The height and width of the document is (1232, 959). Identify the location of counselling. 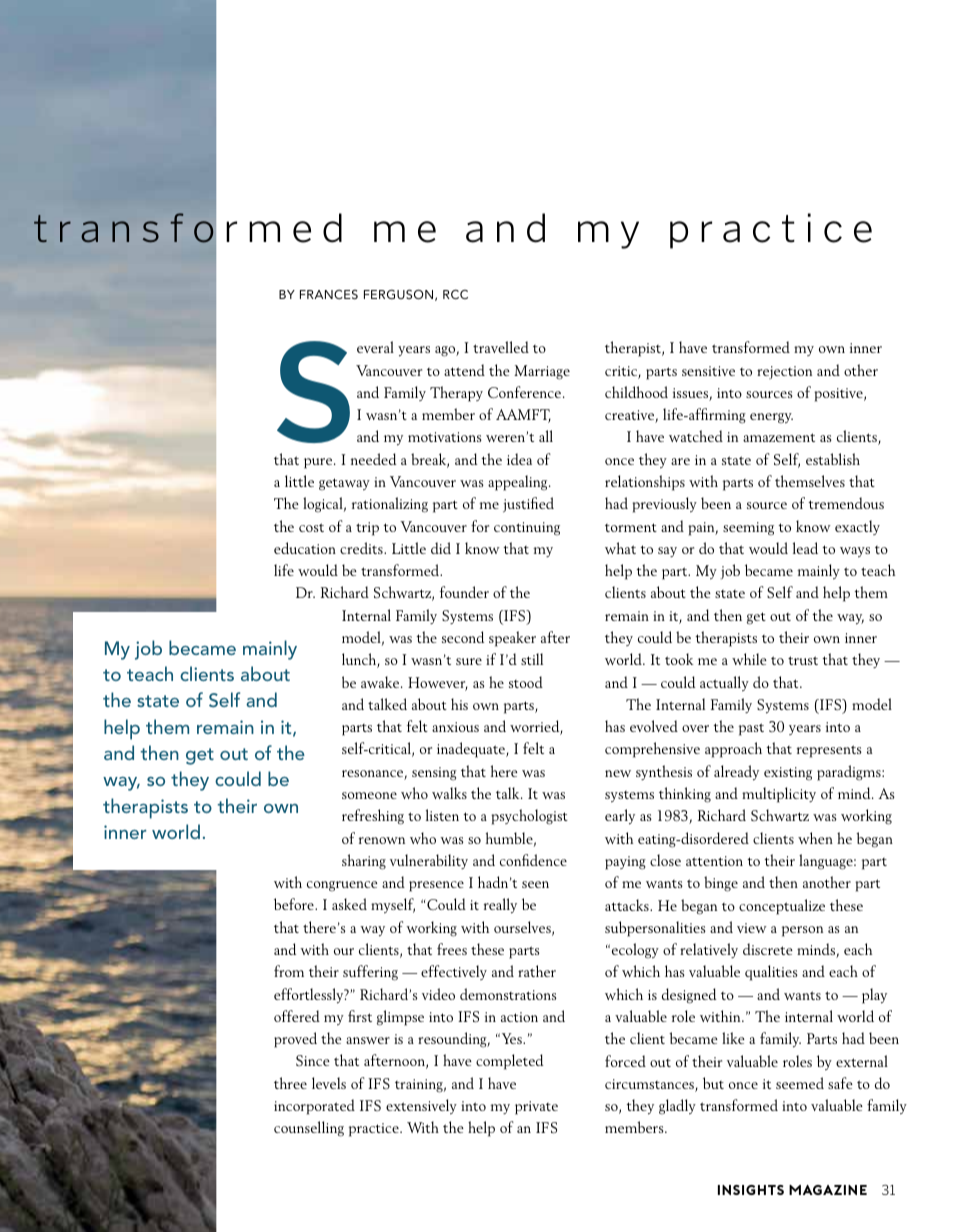
(309, 1129).
